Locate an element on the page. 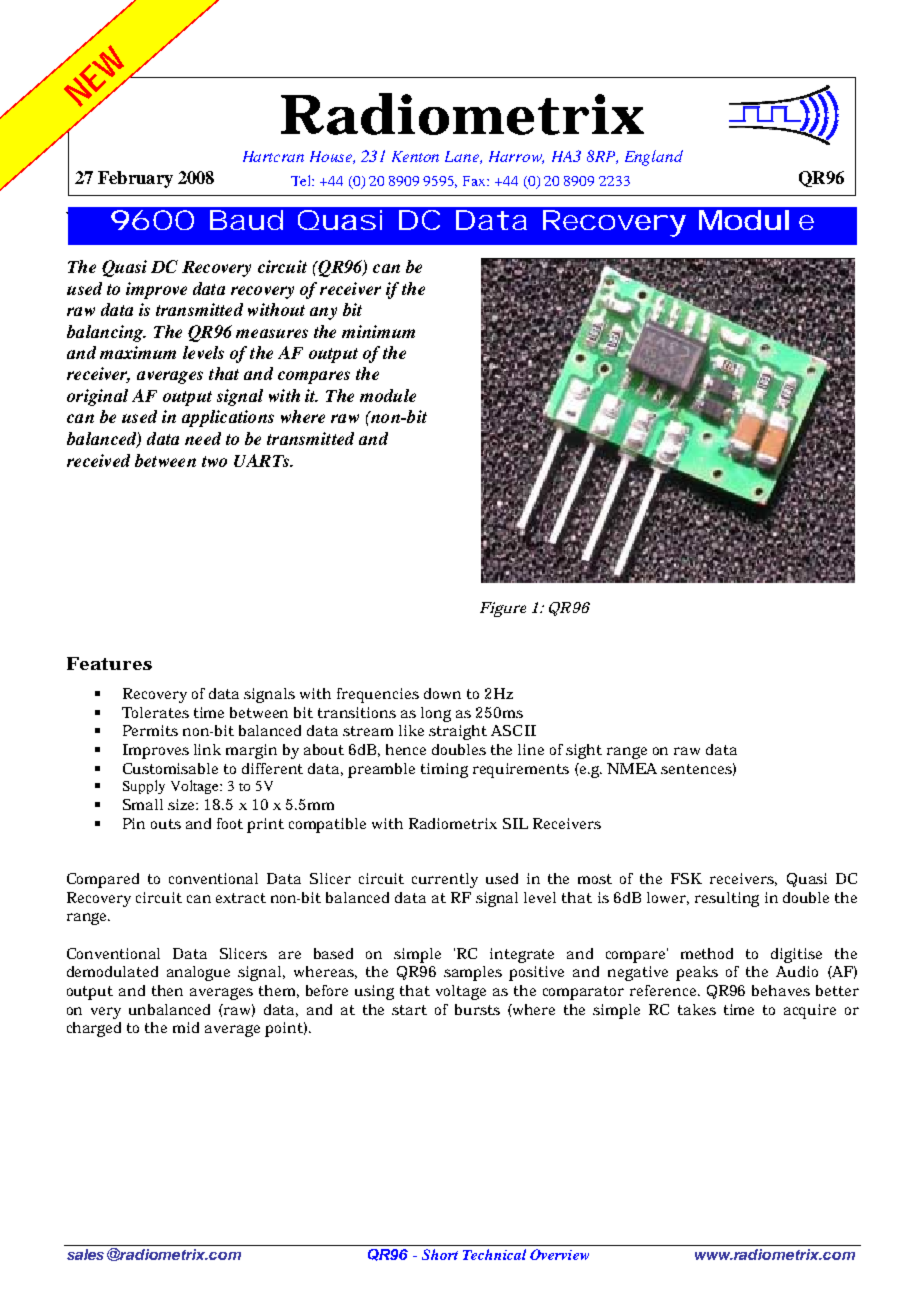  England is located at coordinates (654, 158).
